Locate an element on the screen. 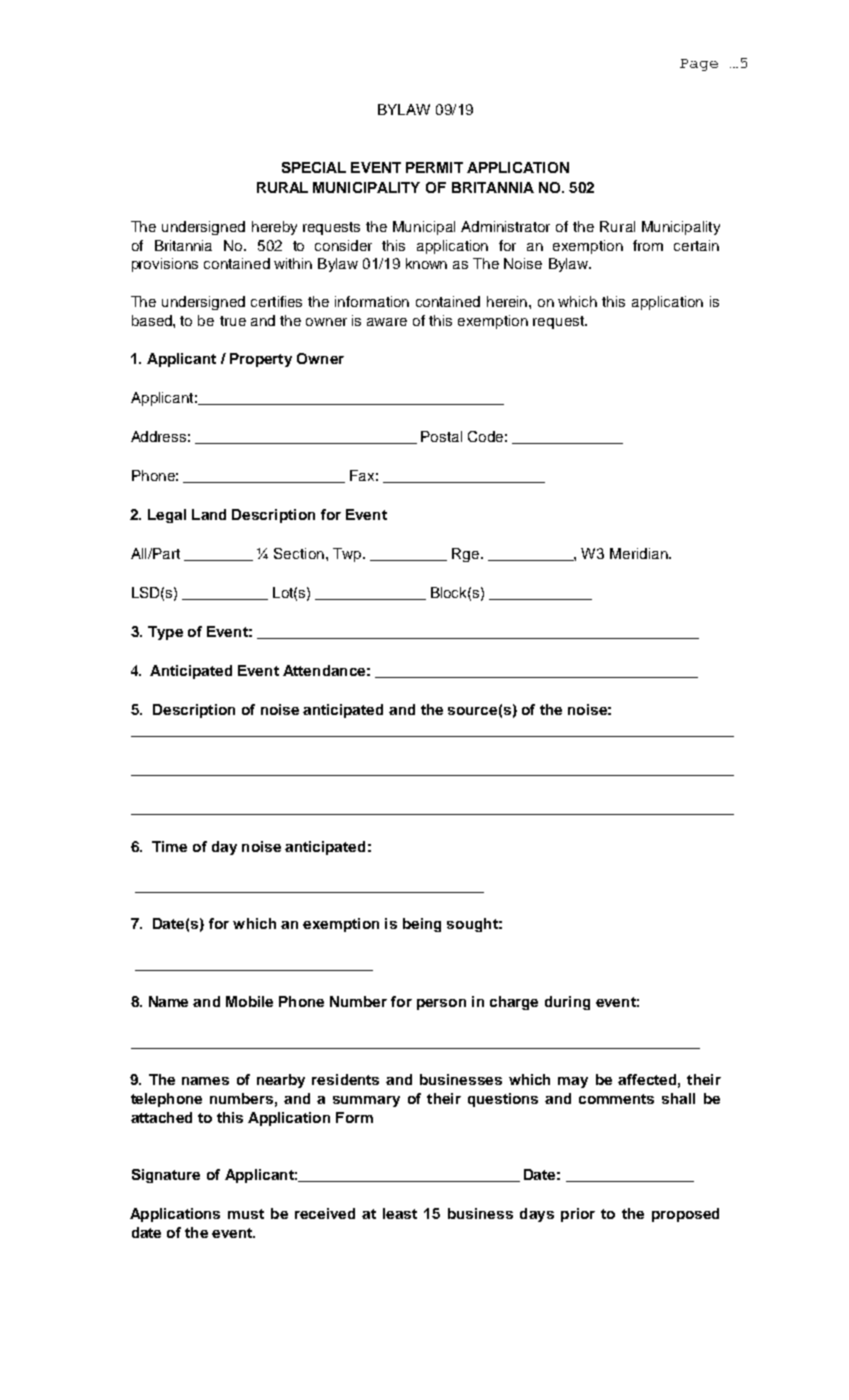  must is located at coordinates (246, 1214).
